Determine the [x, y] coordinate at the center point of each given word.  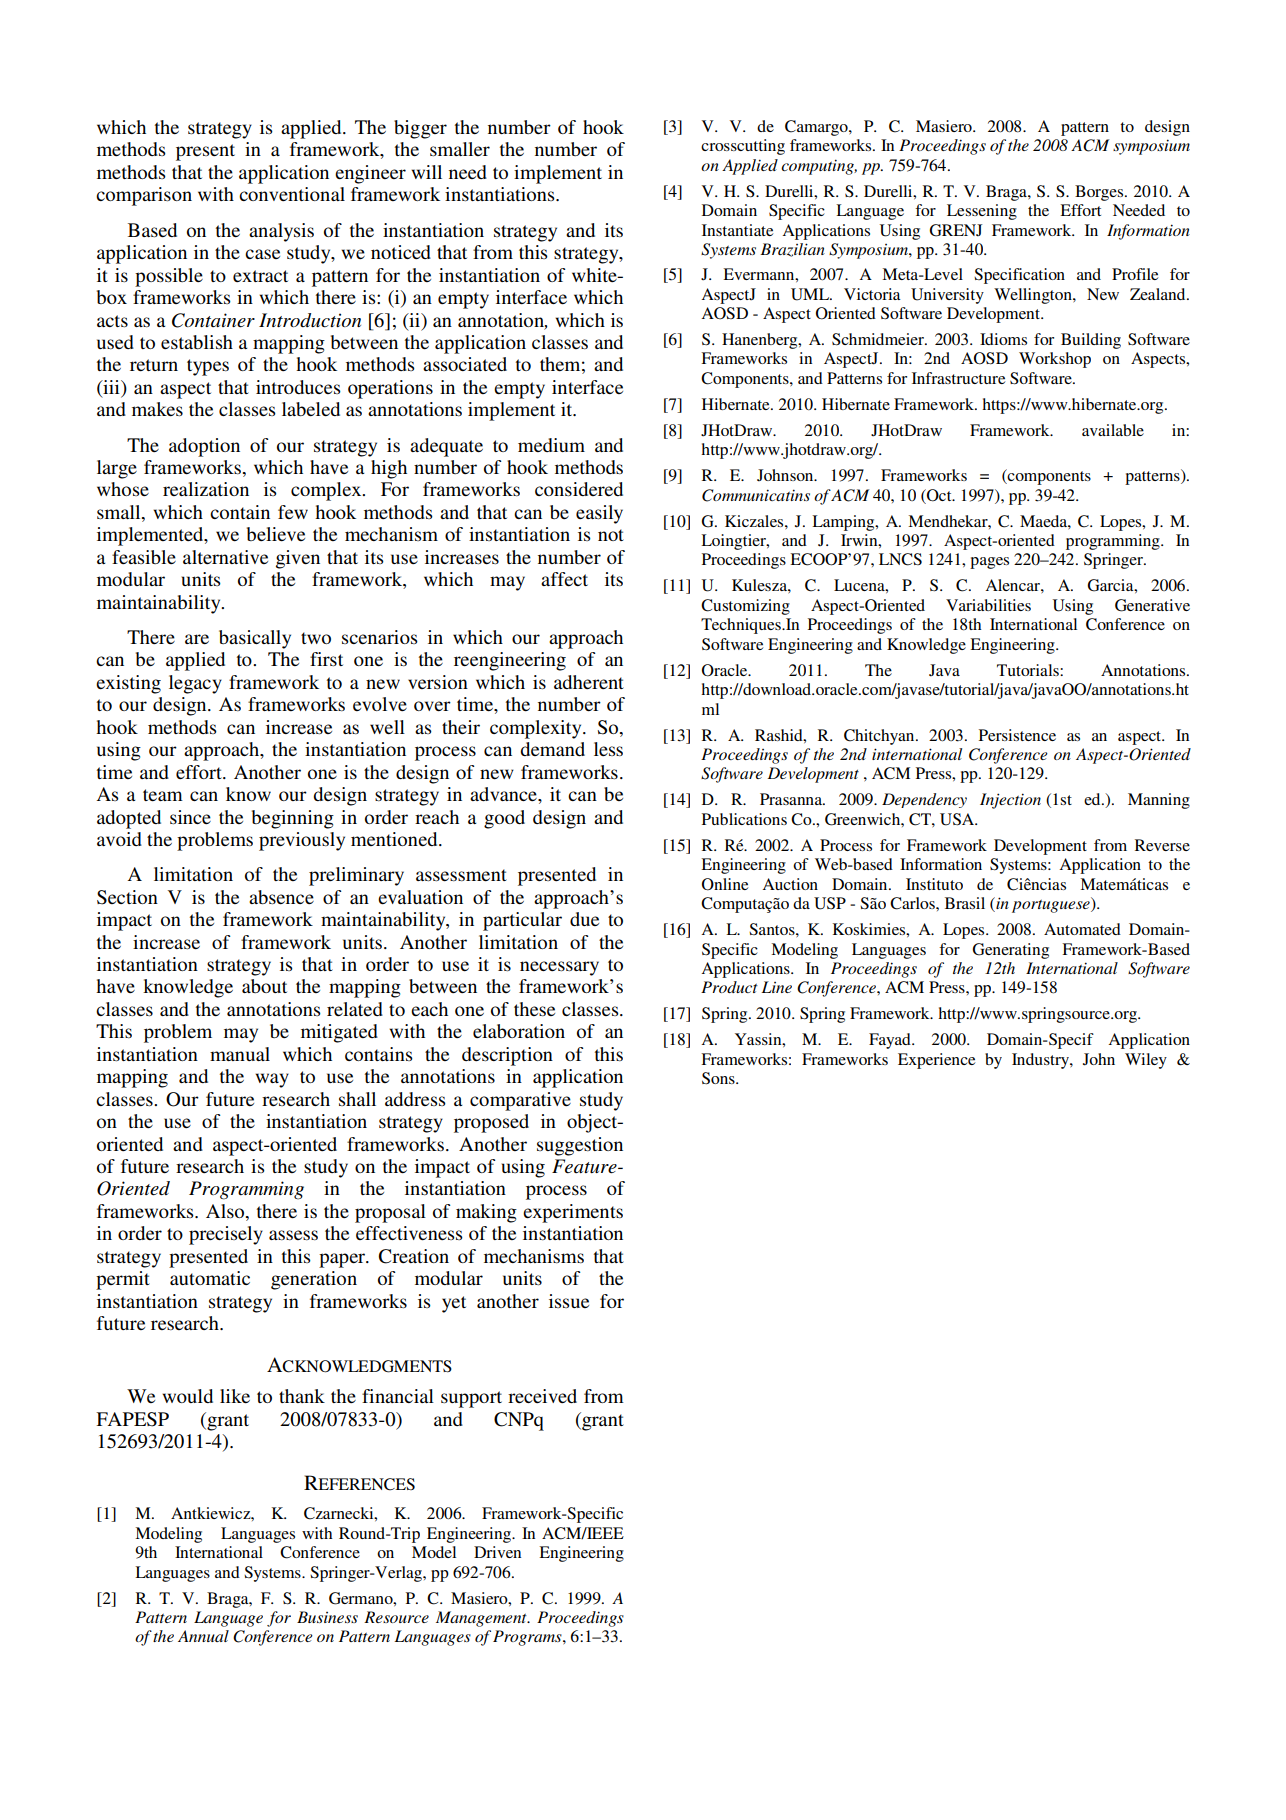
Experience [936, 1061]
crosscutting [743, 147]
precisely [226, 1235]
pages [989, 563]
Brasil [965, 903]
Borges [1100, 193]
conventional [292, 194]
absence [281, 897]
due [584, 919]
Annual [203, 1636]
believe [276, 534]
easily [599, 514]
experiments [573, 1213]
